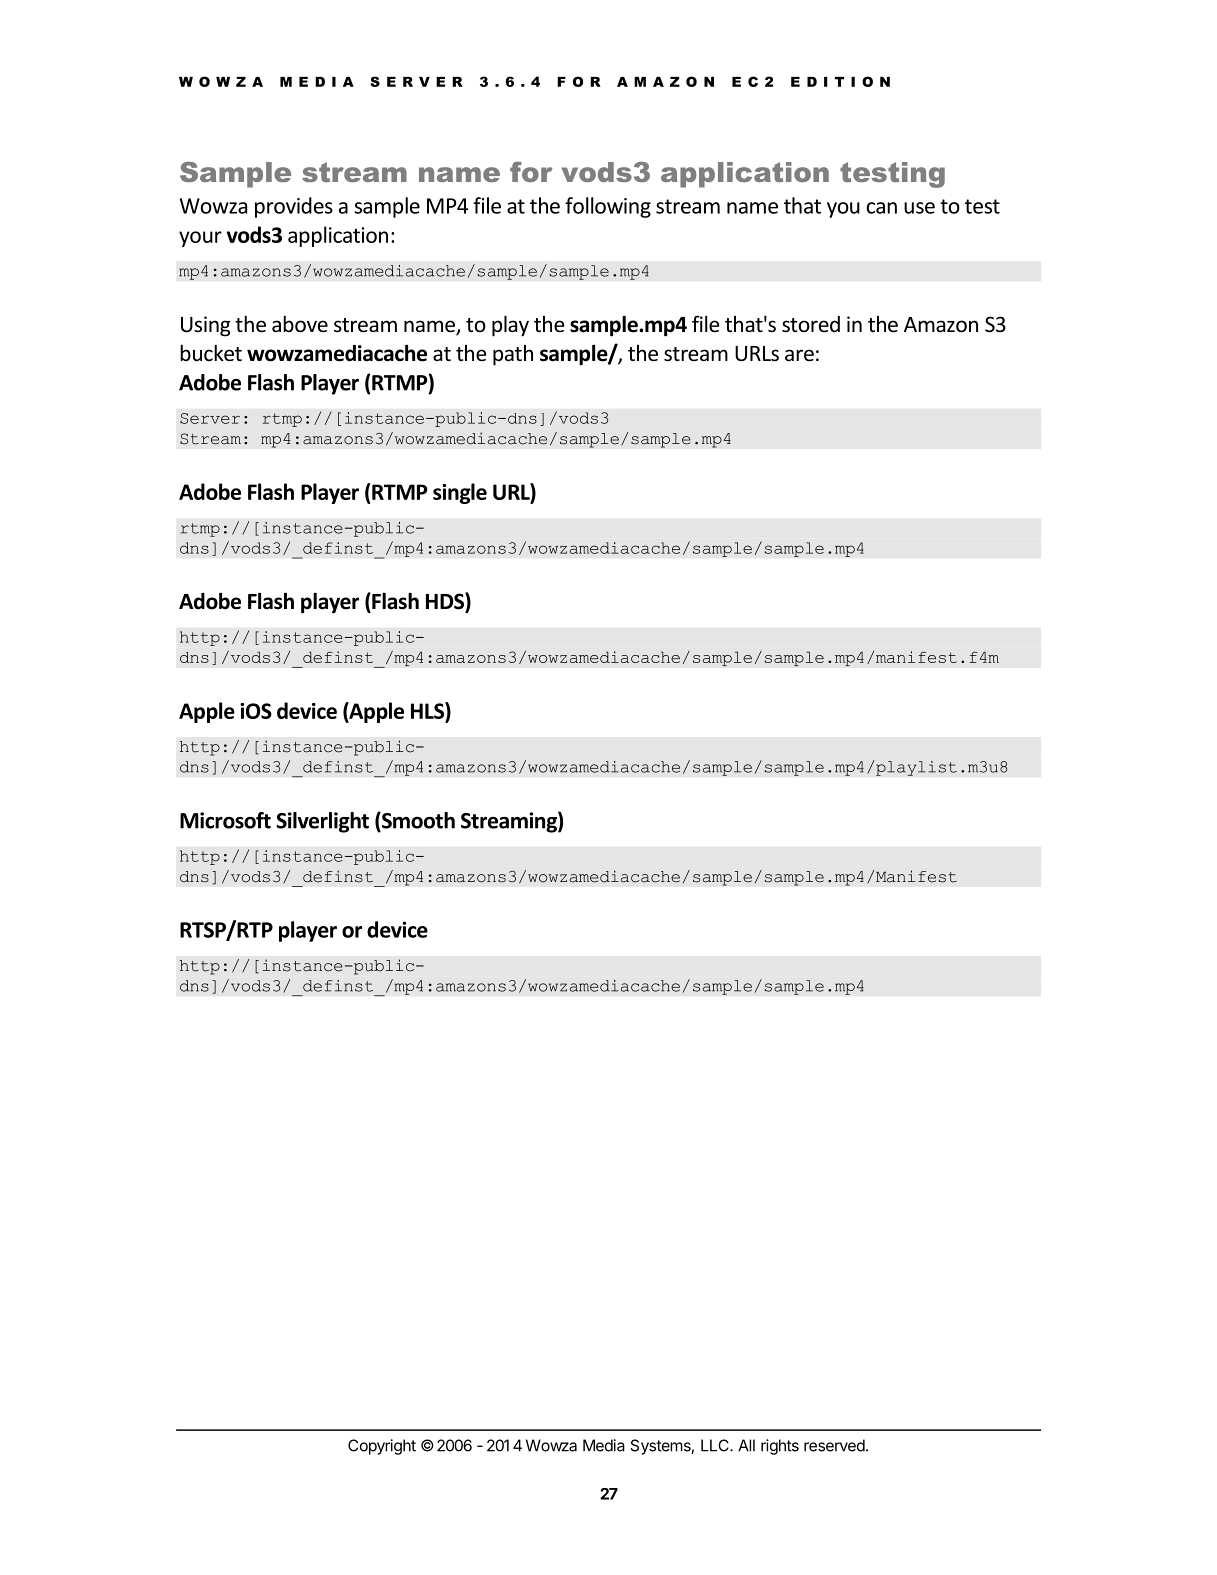 The height and width of the image is (1575, 1217). I want to click on LLC, so click(716, 1445).
